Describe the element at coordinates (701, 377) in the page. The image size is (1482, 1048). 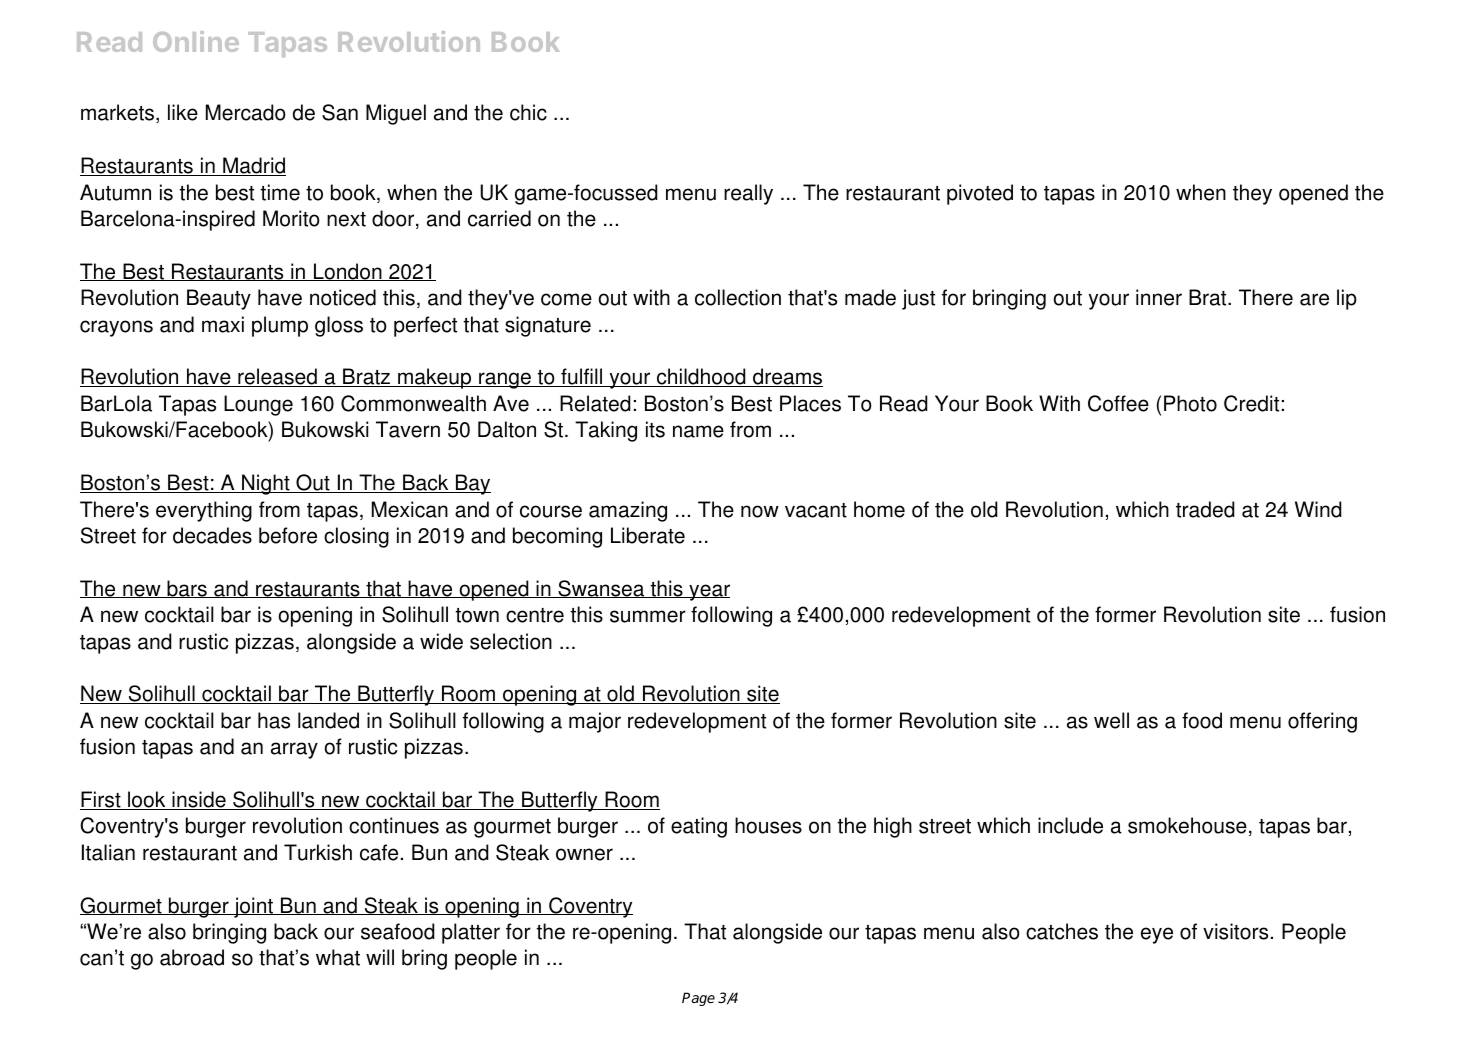
I see `childhood` at that location.
